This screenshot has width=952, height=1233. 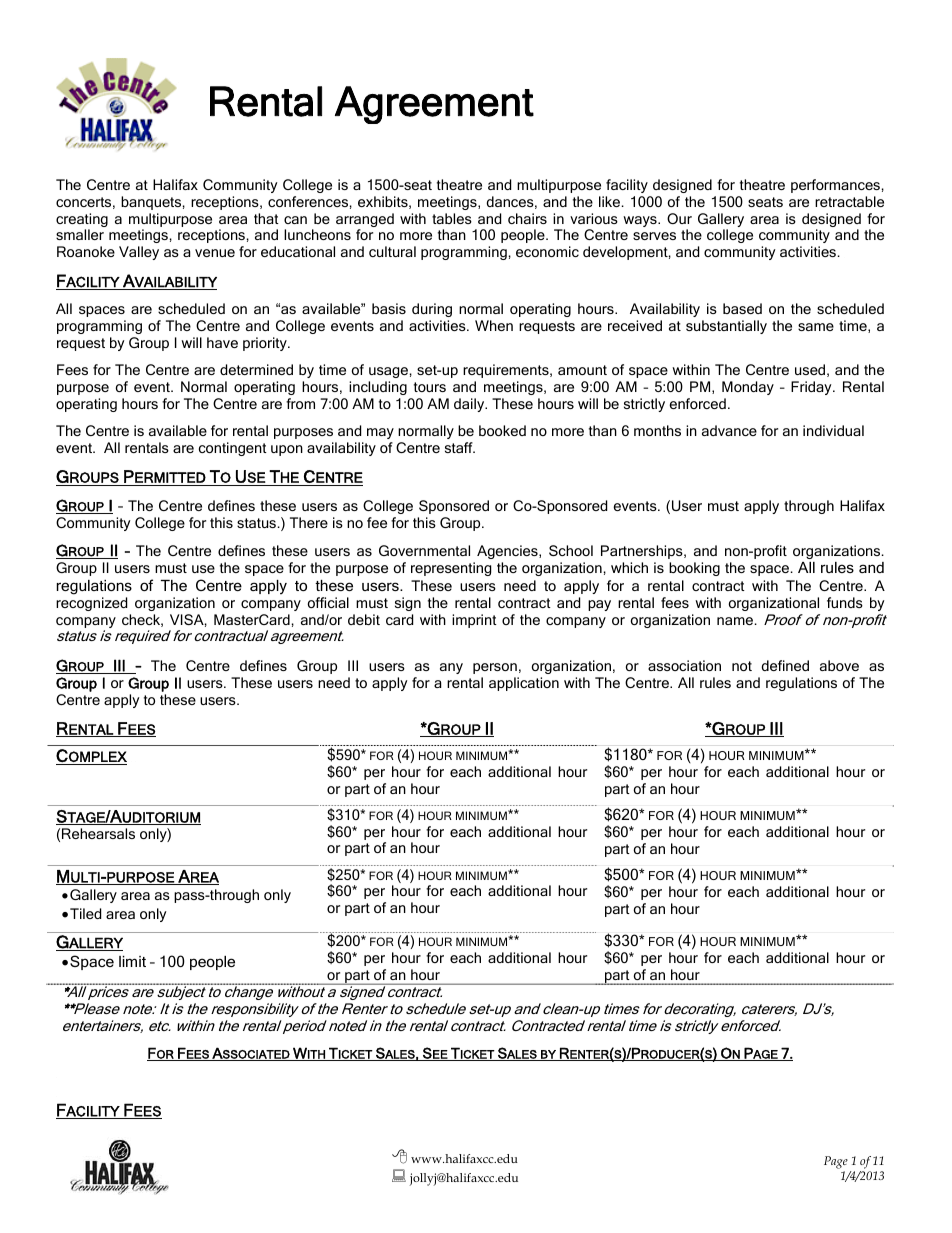 I want to click on application, so click(x=524, y=684).
